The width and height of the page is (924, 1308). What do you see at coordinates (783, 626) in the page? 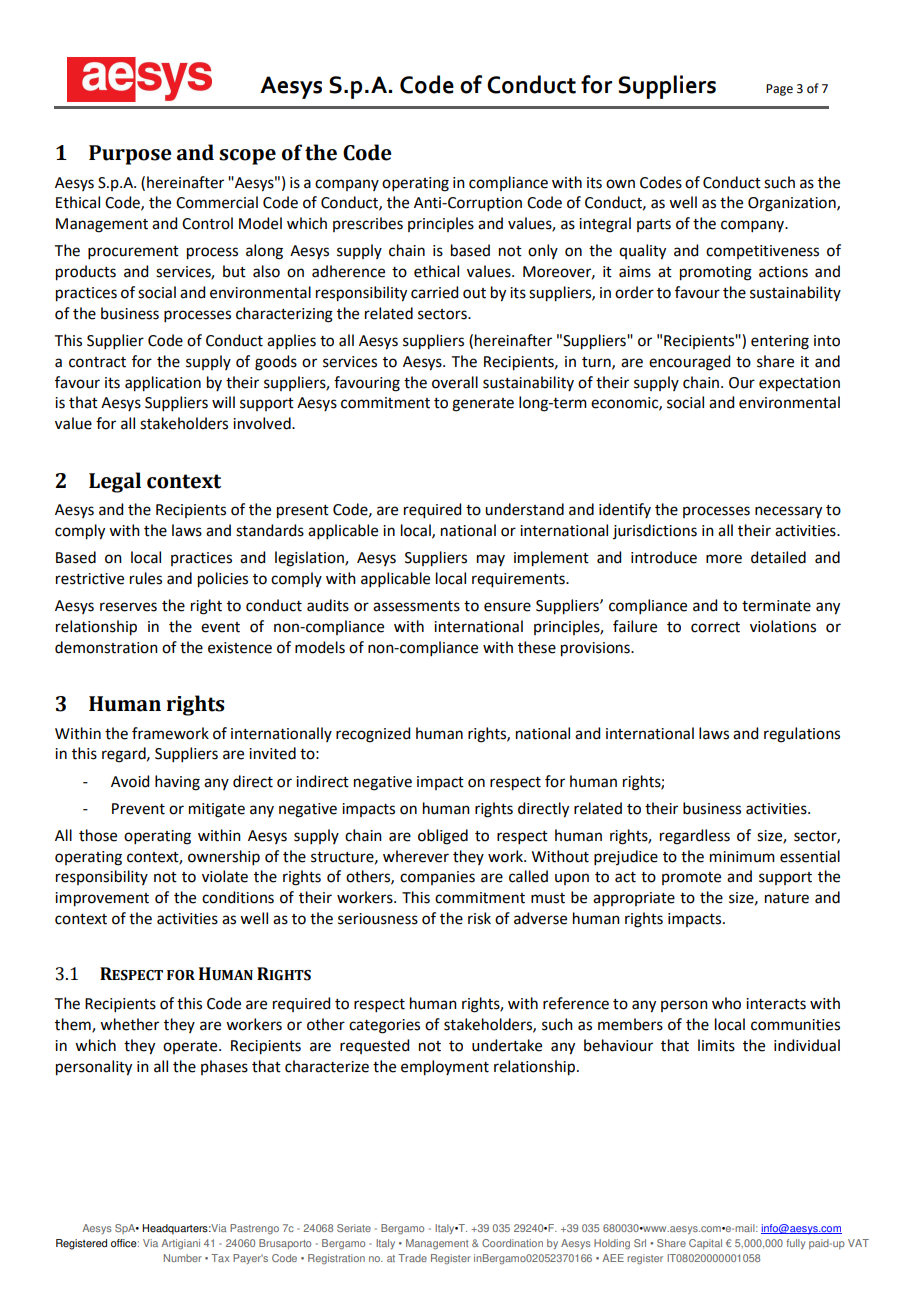
I see `violations` at bounding box center [783, 626].
